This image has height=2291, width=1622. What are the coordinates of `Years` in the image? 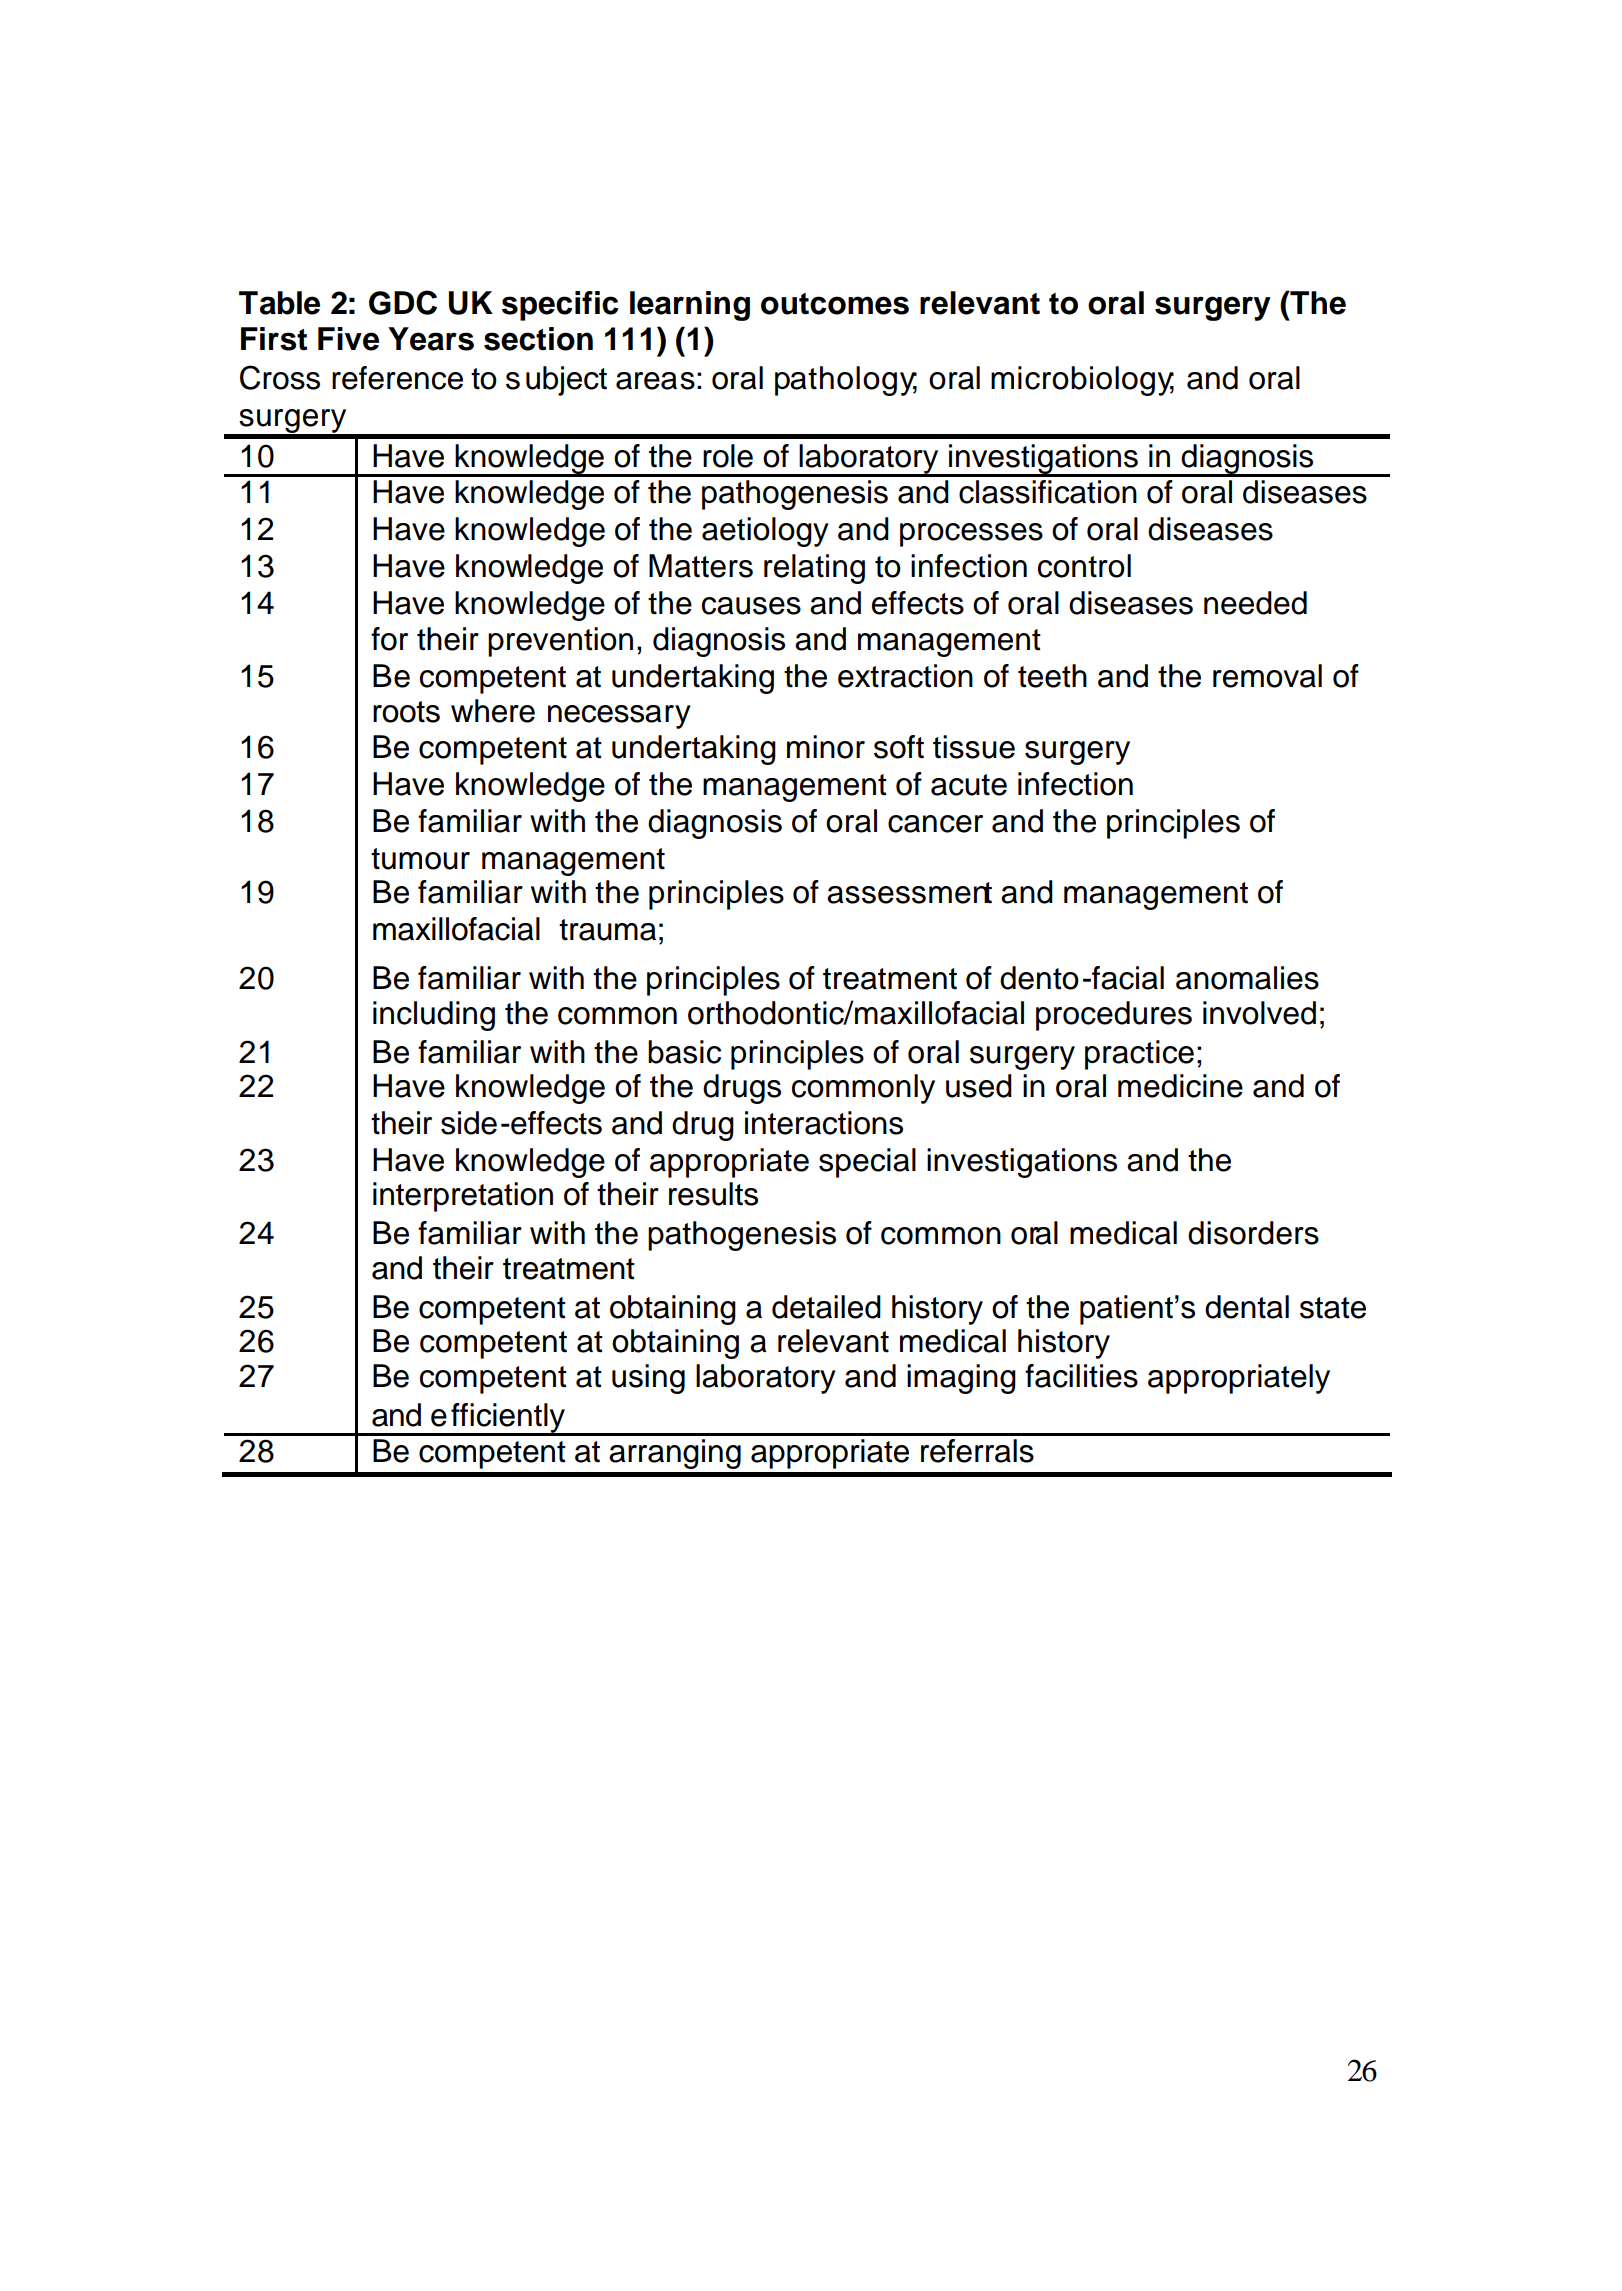 It's located at (431, 339).
